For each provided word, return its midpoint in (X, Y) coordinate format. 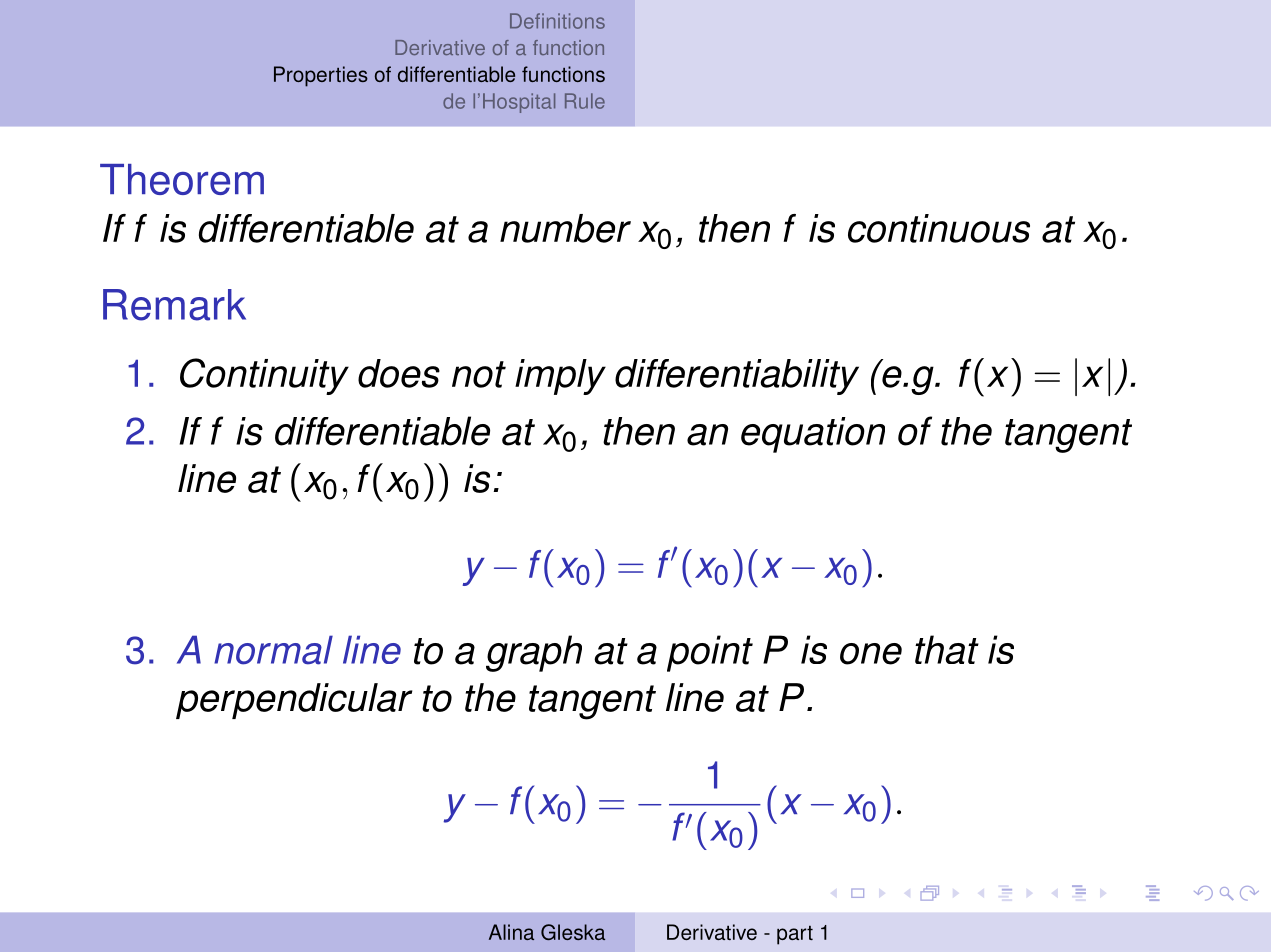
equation (813, 435)
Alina (511, 932)
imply (560, 377)
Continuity (264, 376)
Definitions (557, 21)
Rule (585, 101)
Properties (321, 76)
